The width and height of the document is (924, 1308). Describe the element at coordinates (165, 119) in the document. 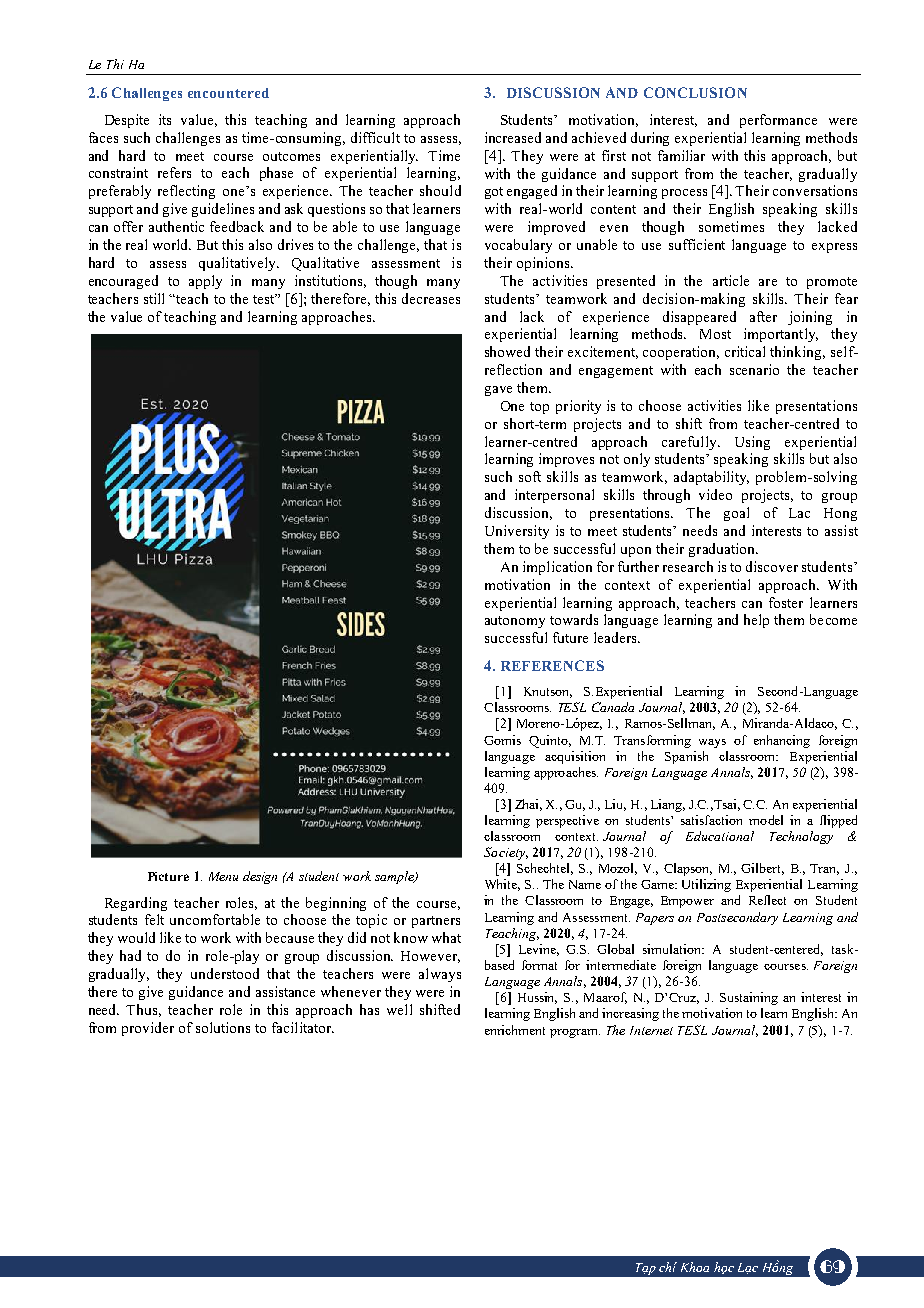

I see `its` at that location.
